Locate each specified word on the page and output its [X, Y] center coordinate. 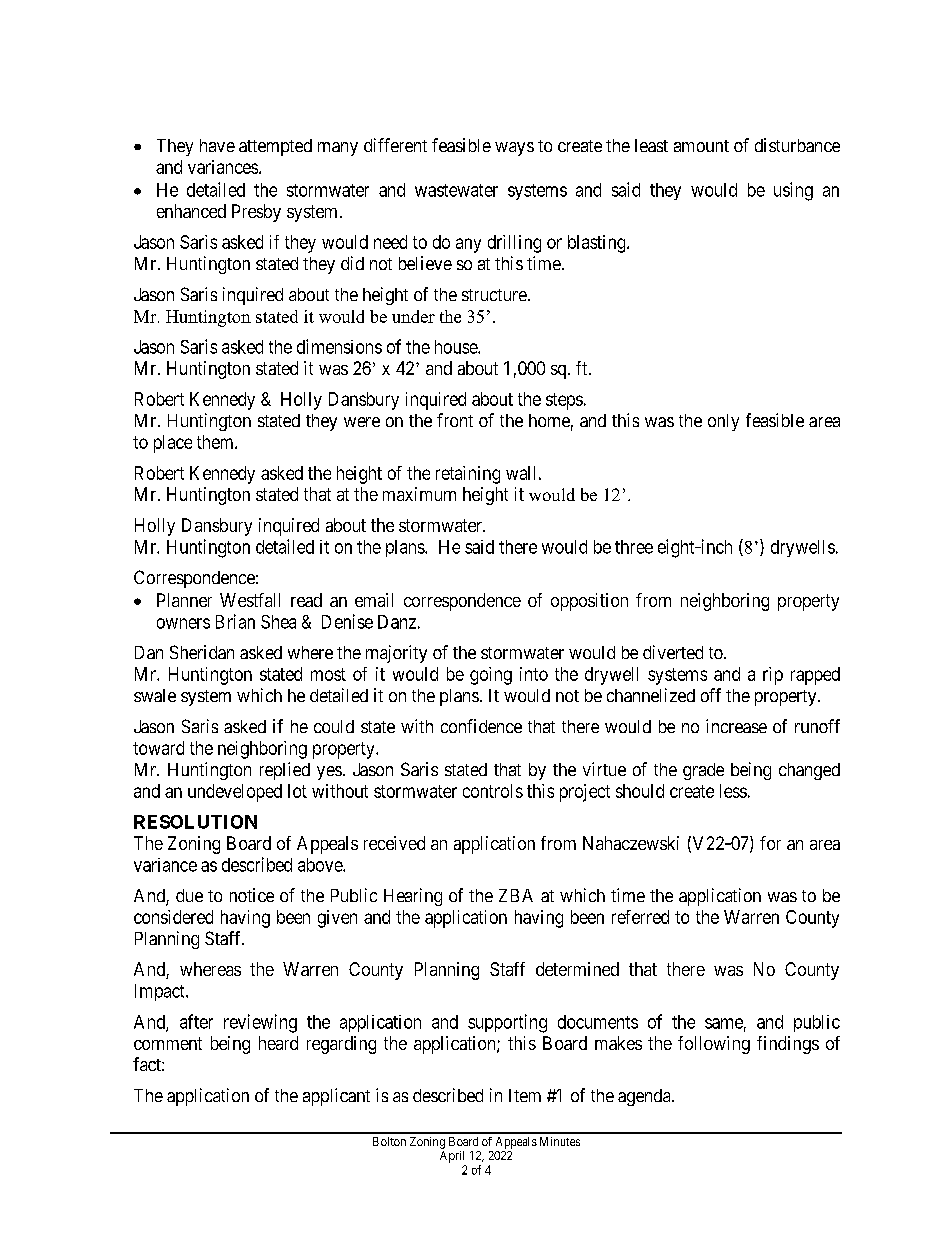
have [217, 145]
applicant [336, 1097]
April [452, 1157]
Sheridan [202, 652]
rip [773, 676]
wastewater [456, 190]
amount [701, 146]
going [491, 676]
